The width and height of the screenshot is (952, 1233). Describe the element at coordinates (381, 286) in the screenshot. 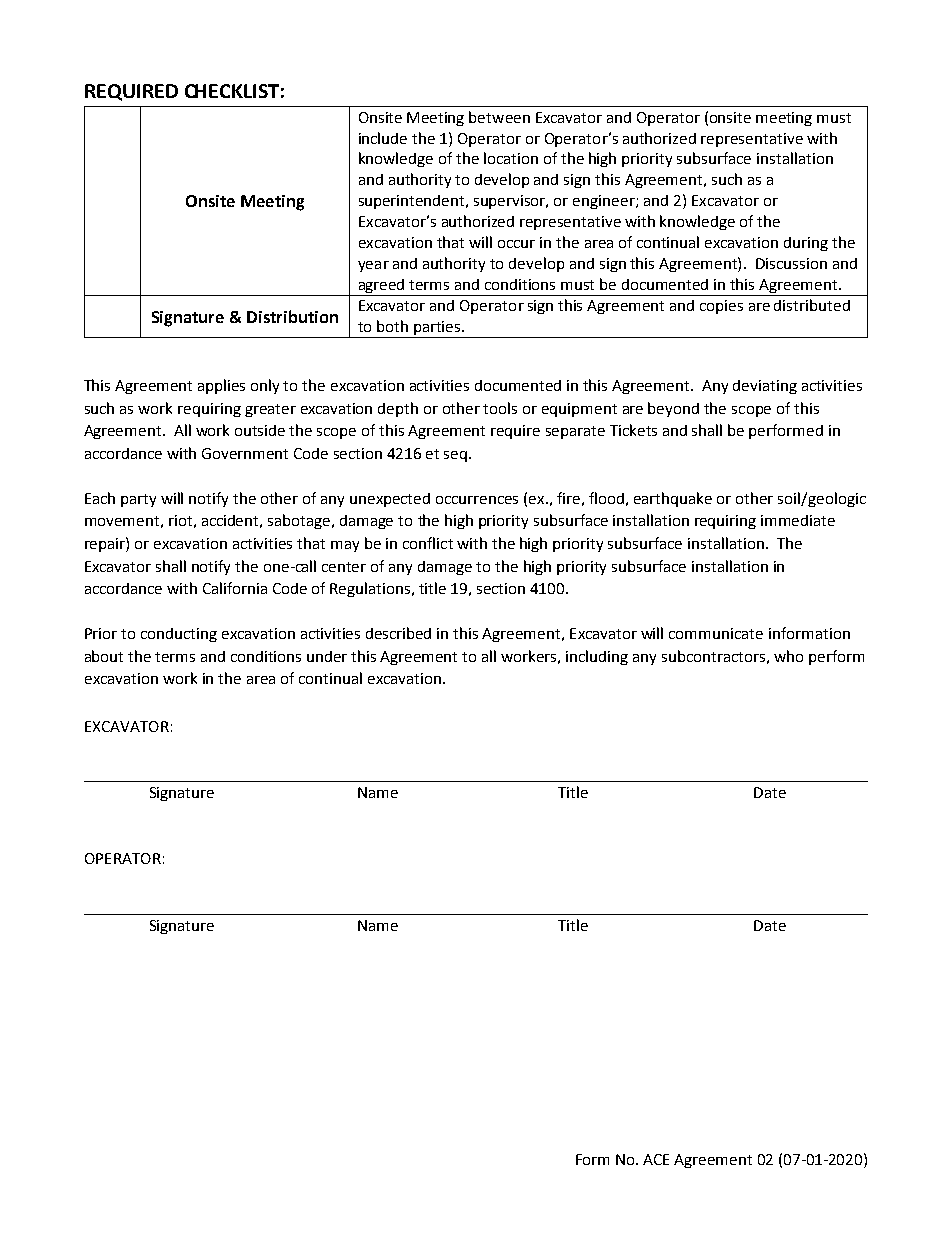

I see `agreed` at that location.
